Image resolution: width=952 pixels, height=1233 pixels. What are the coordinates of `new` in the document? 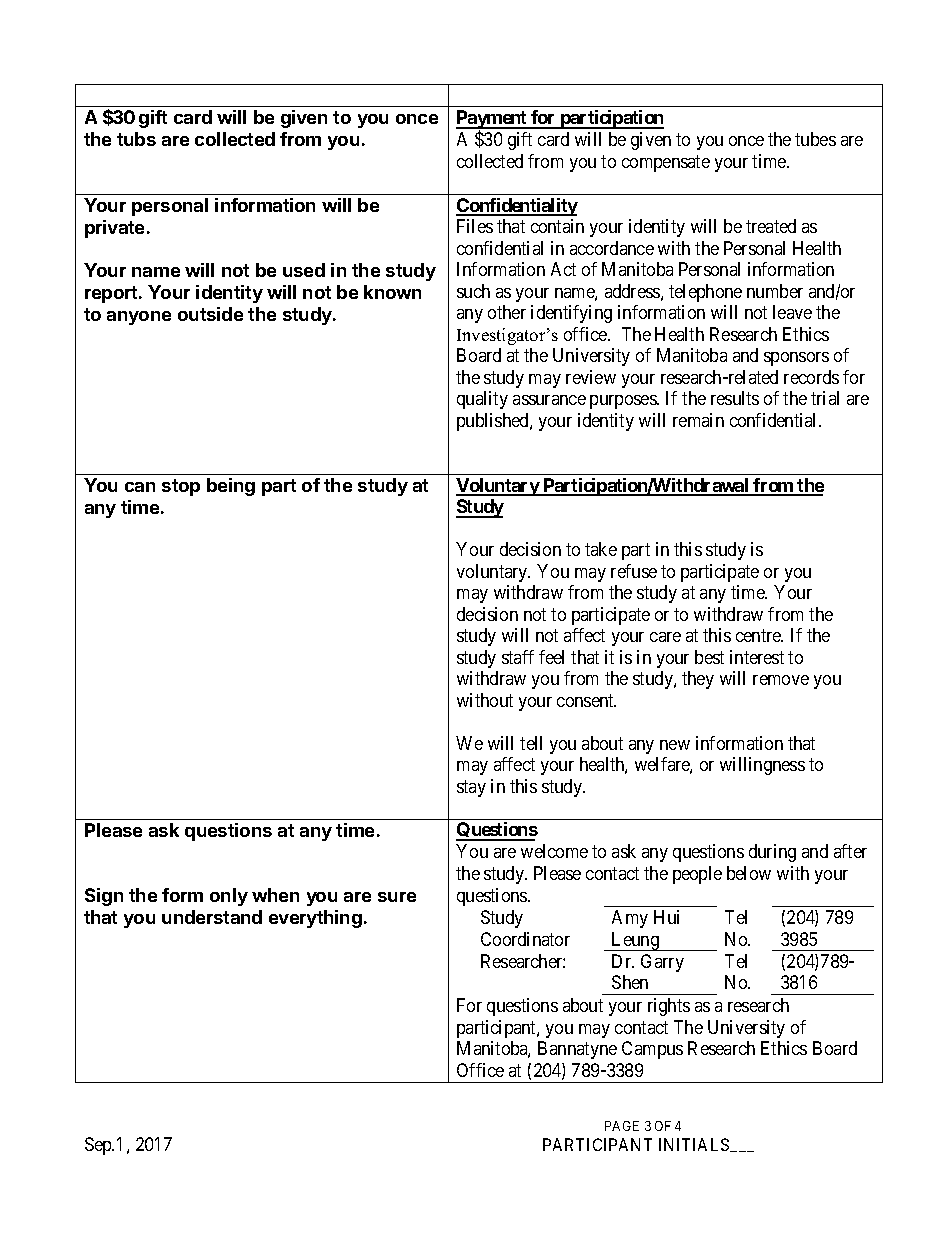 It's located at (675, 745).
